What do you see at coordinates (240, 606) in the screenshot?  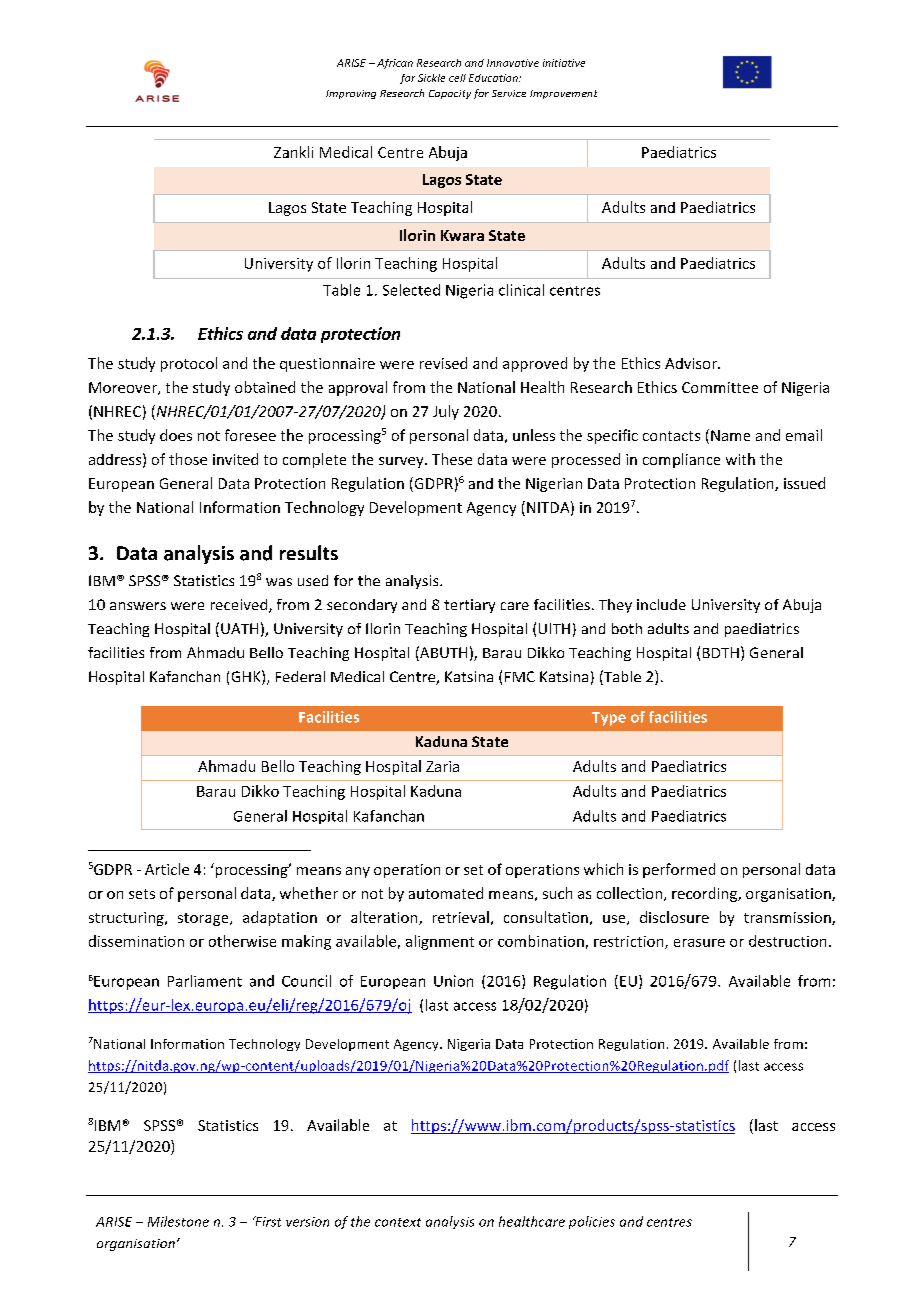 I see `received` at bounding box center [240, 606].
